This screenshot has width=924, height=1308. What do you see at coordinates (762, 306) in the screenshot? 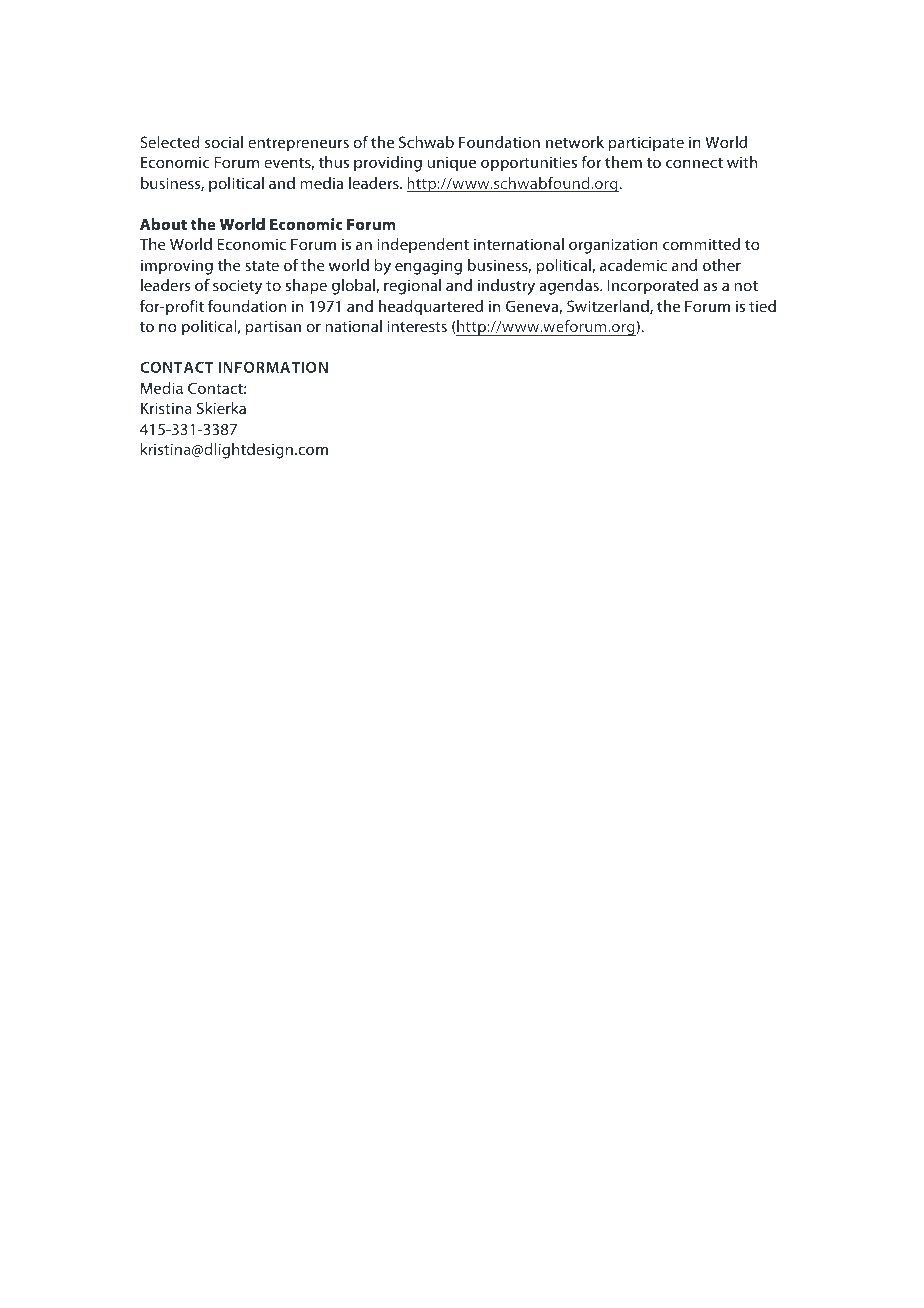
I see `tied` at bounding box center [762, 306].
